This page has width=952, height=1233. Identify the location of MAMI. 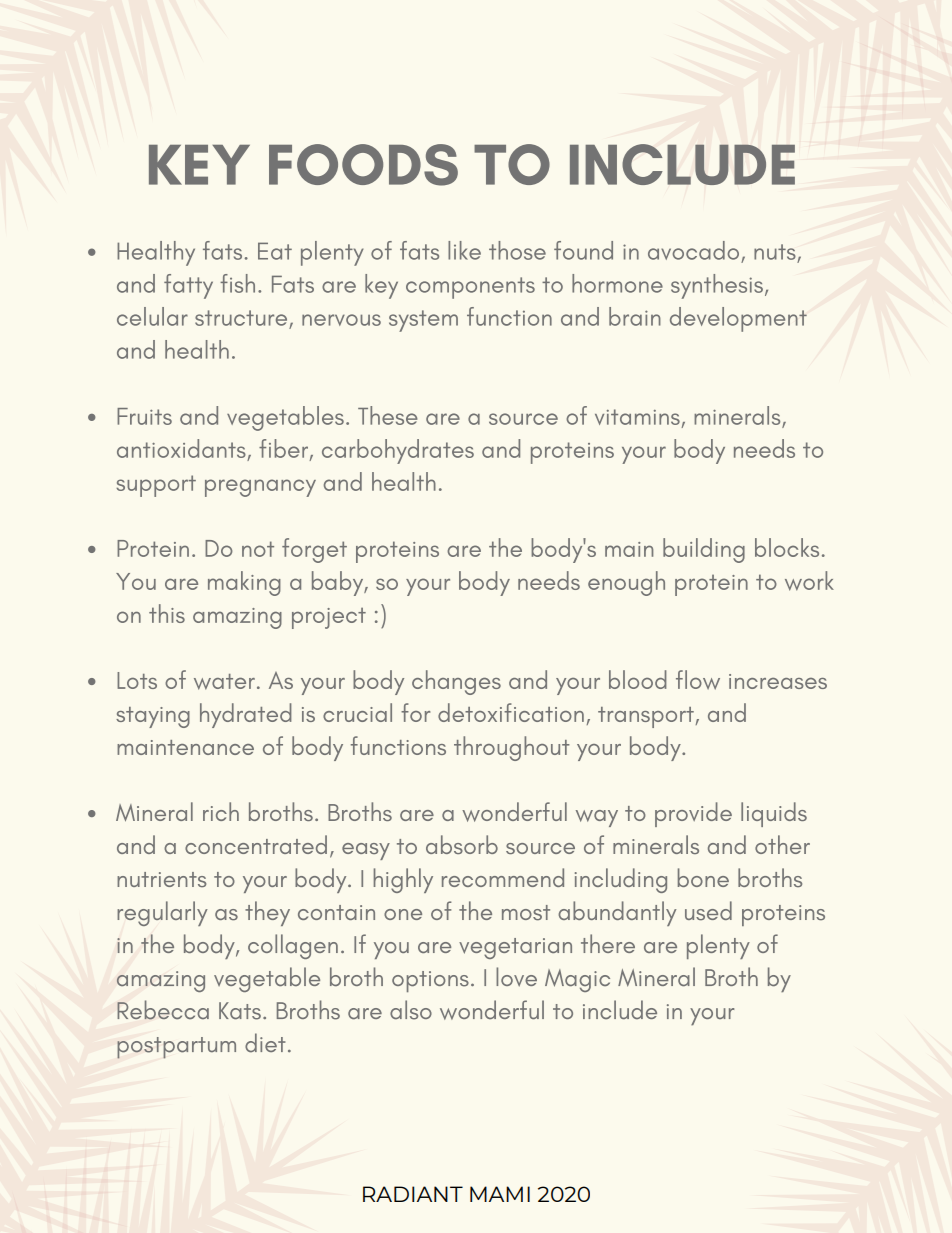
(500, 1194).
